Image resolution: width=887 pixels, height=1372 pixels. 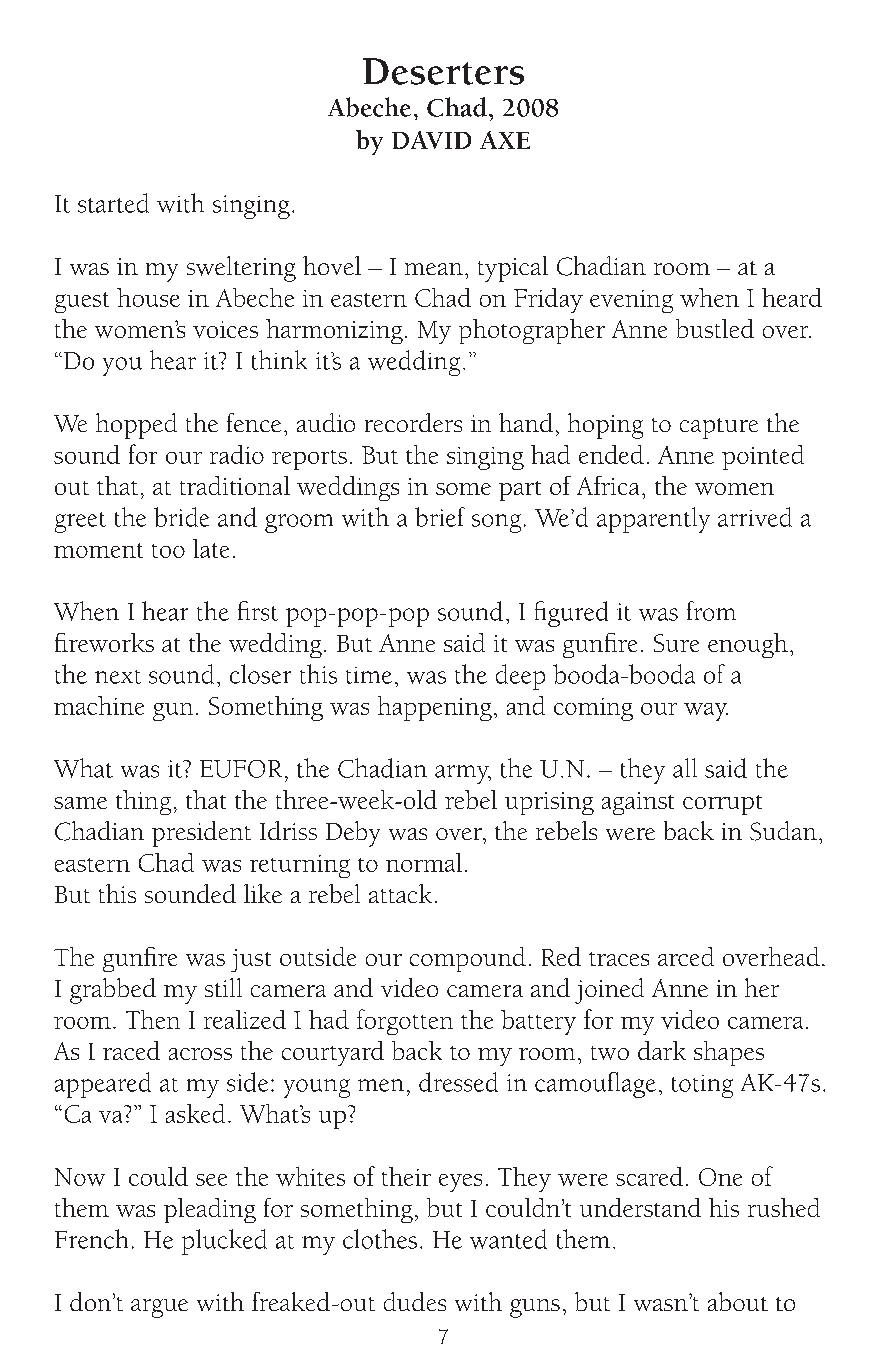 What do you see at coordinates (80, 803) in the screenshot?
I see `same` at bounding box center [80, 803].
